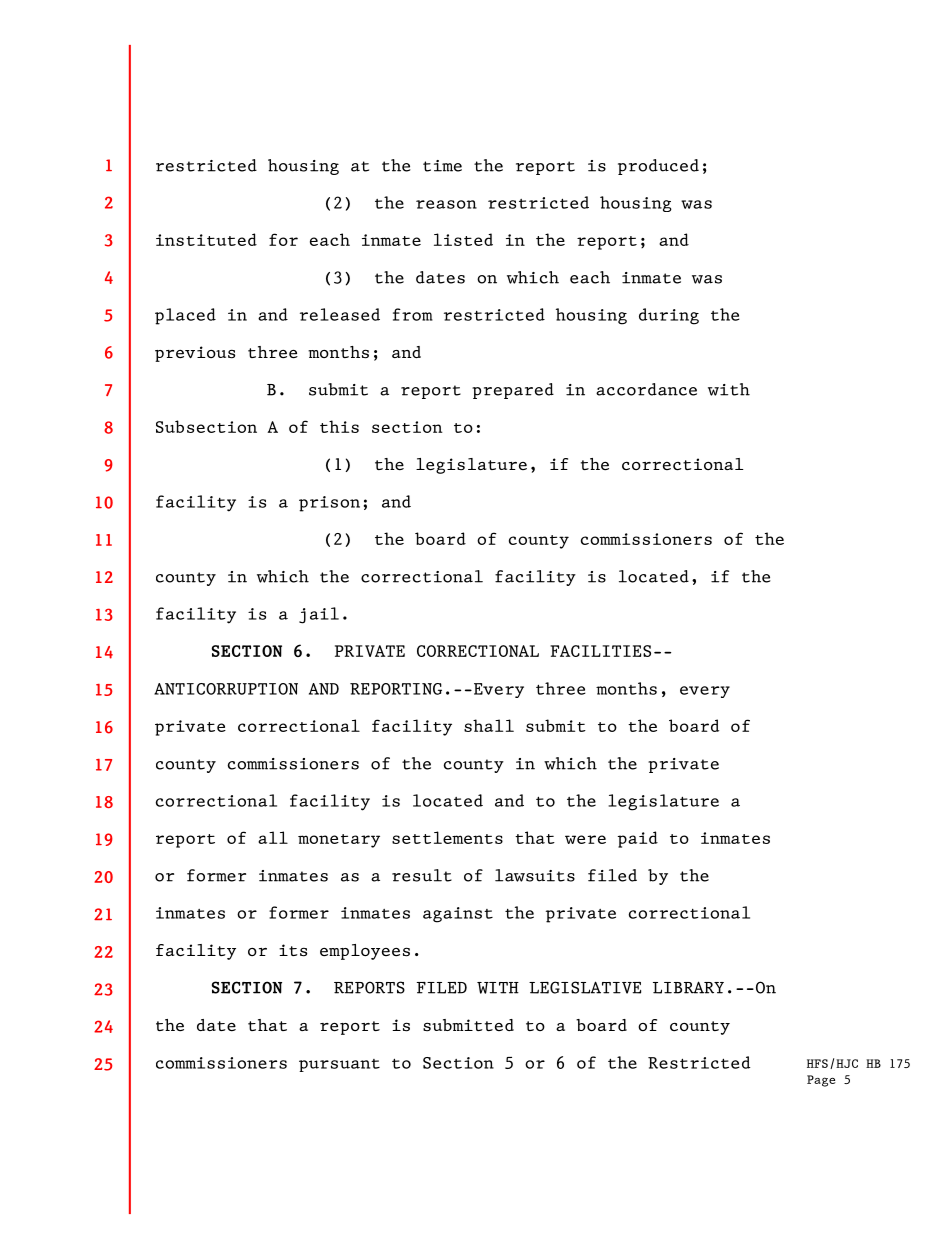 The height and width of the page is (1233, 952). I want to click on monetary, so click(339, 841).
